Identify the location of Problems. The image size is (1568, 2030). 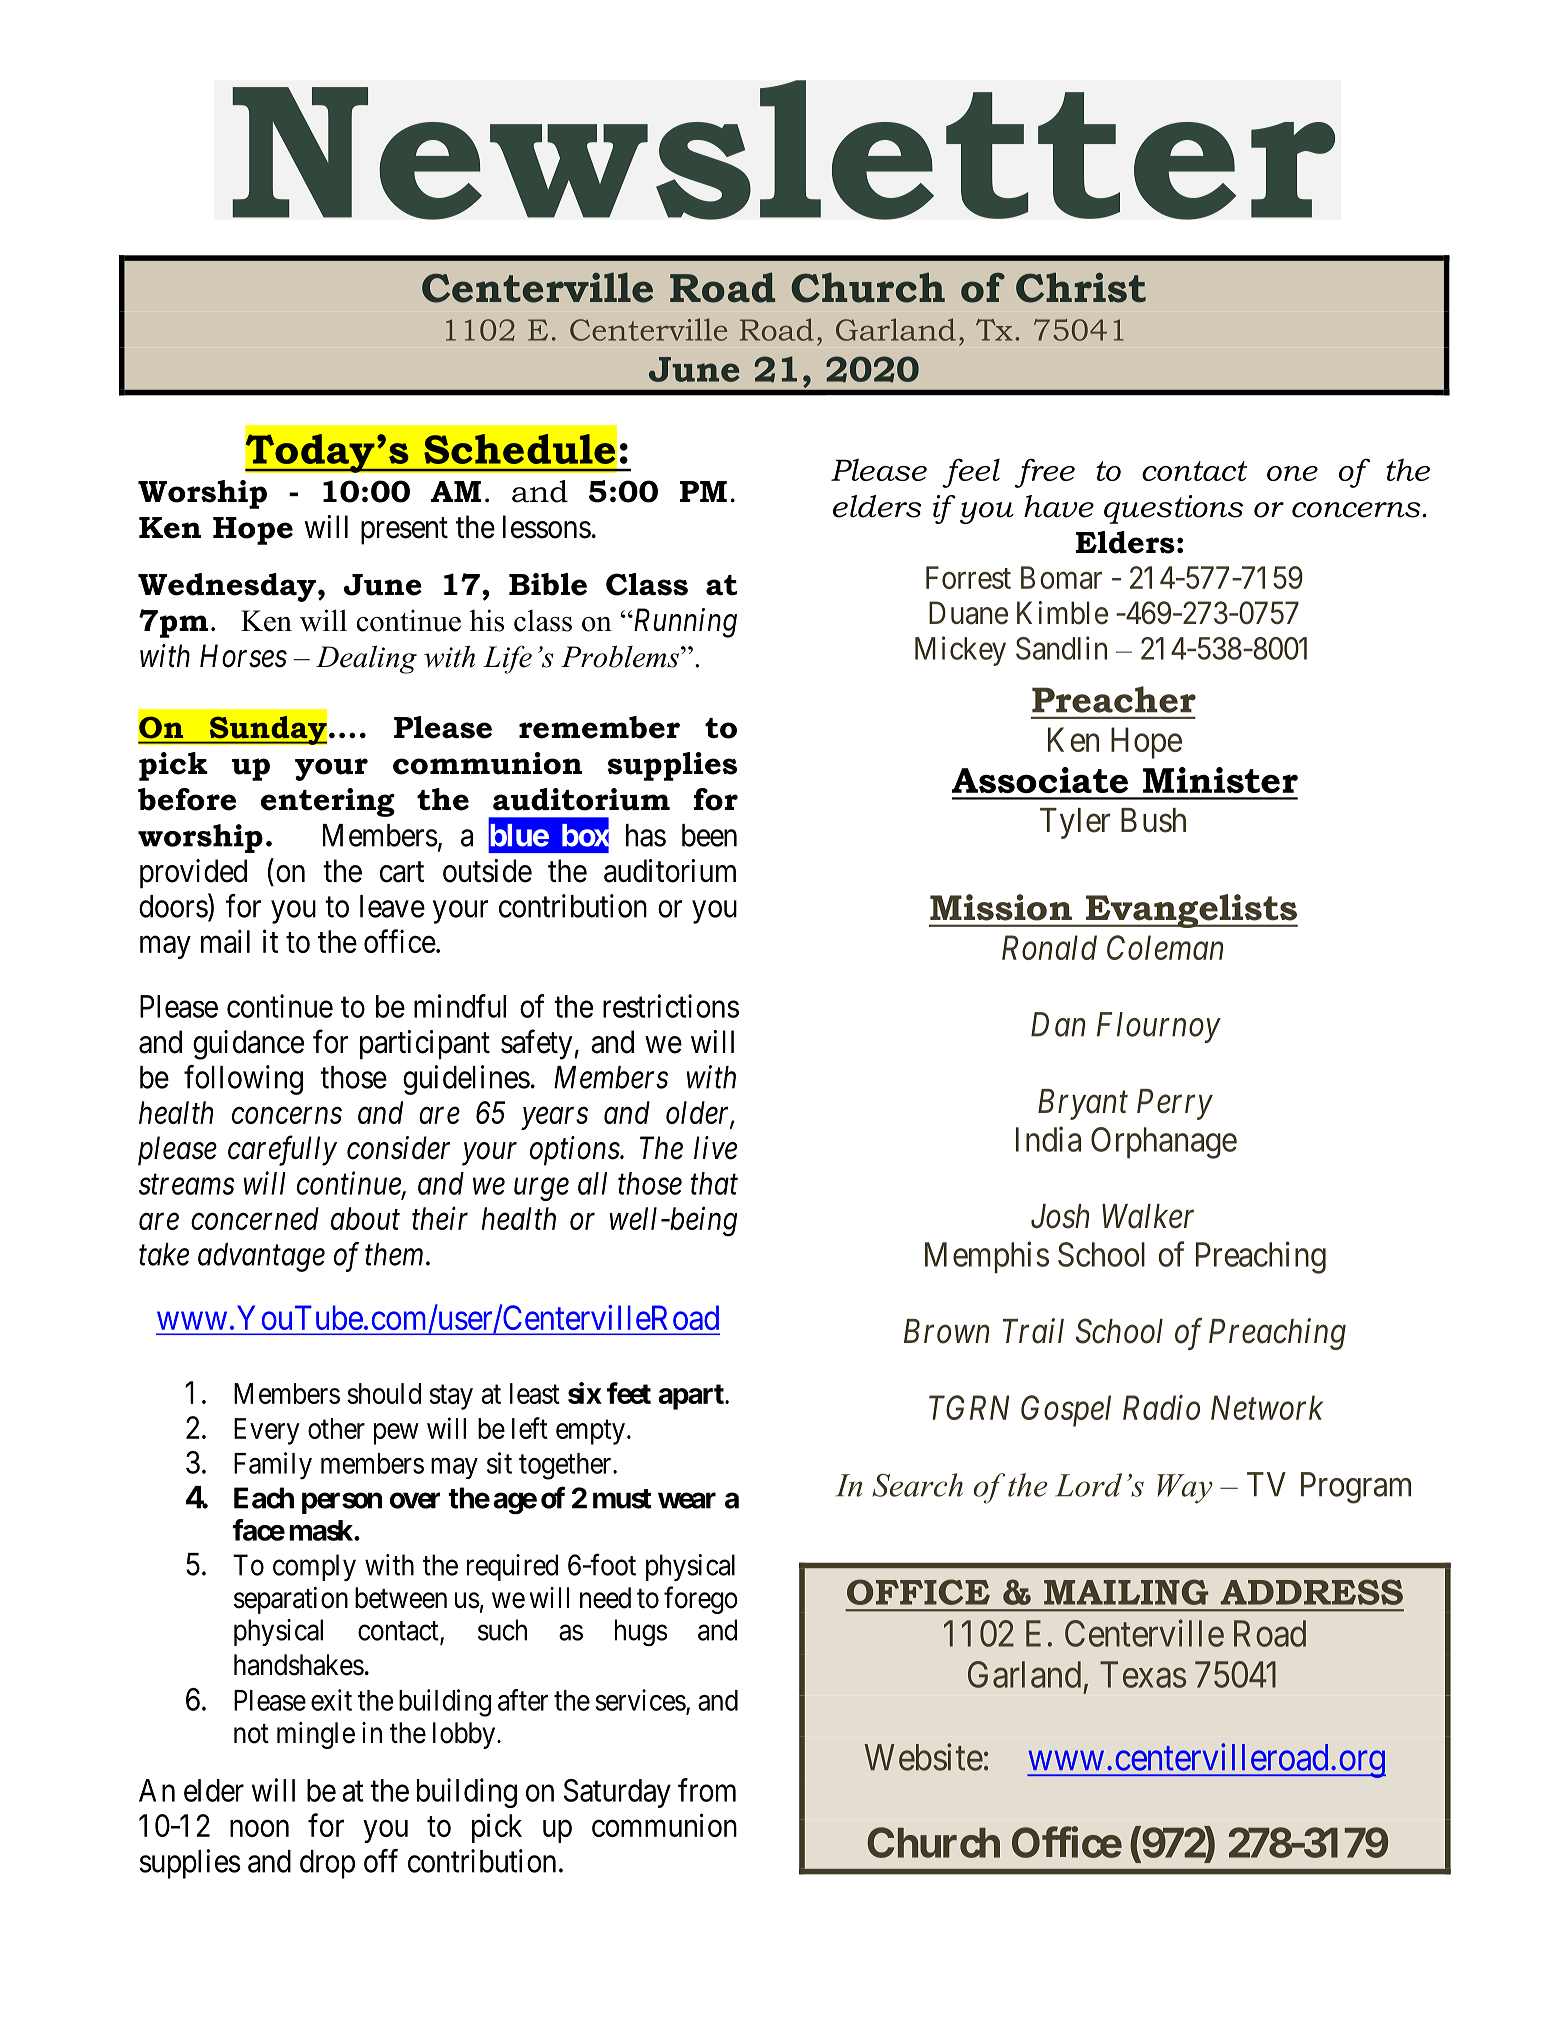
(620, 656).
